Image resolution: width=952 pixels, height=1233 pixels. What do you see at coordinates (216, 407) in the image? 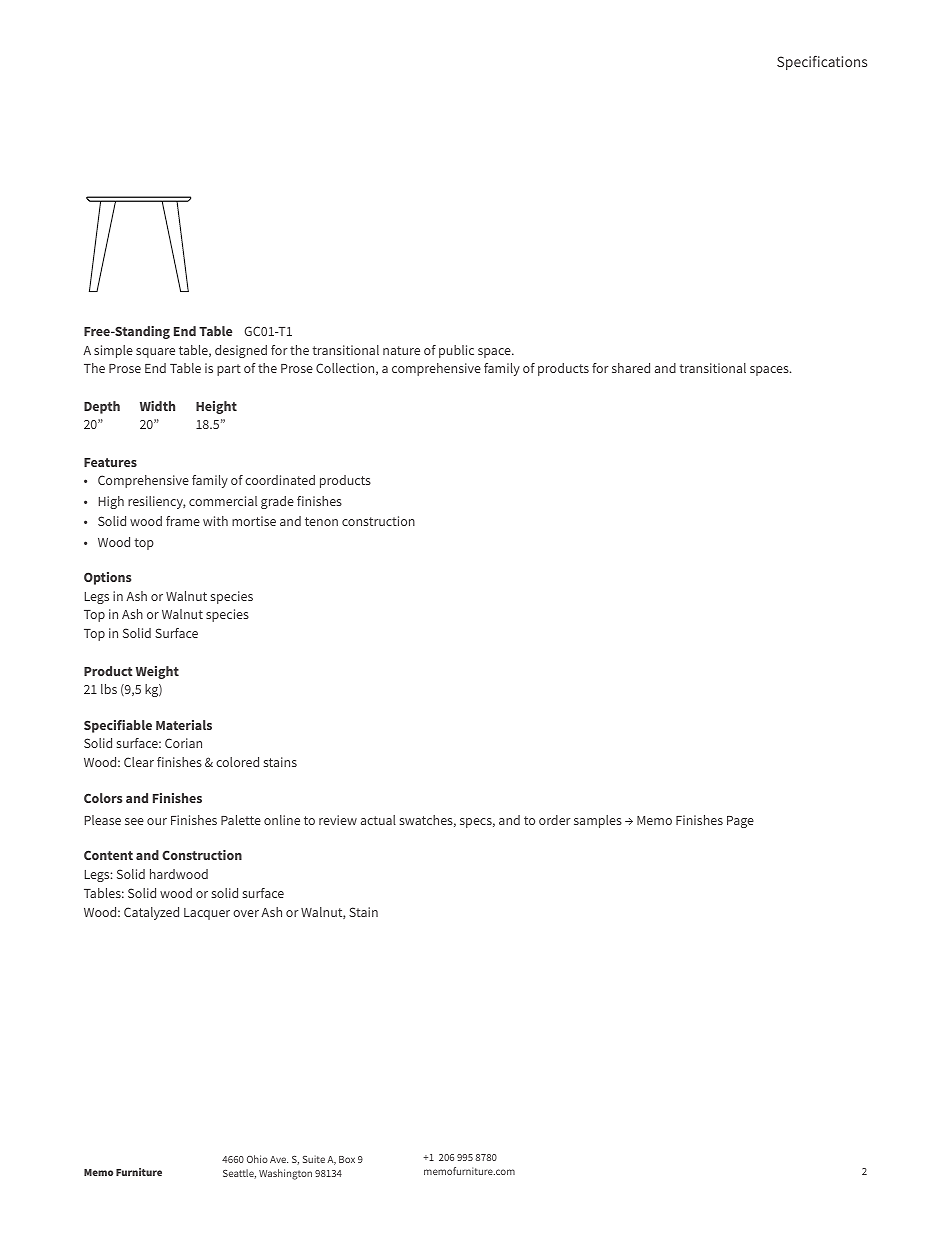
I see `Height` at bounding box center [216, 407].
